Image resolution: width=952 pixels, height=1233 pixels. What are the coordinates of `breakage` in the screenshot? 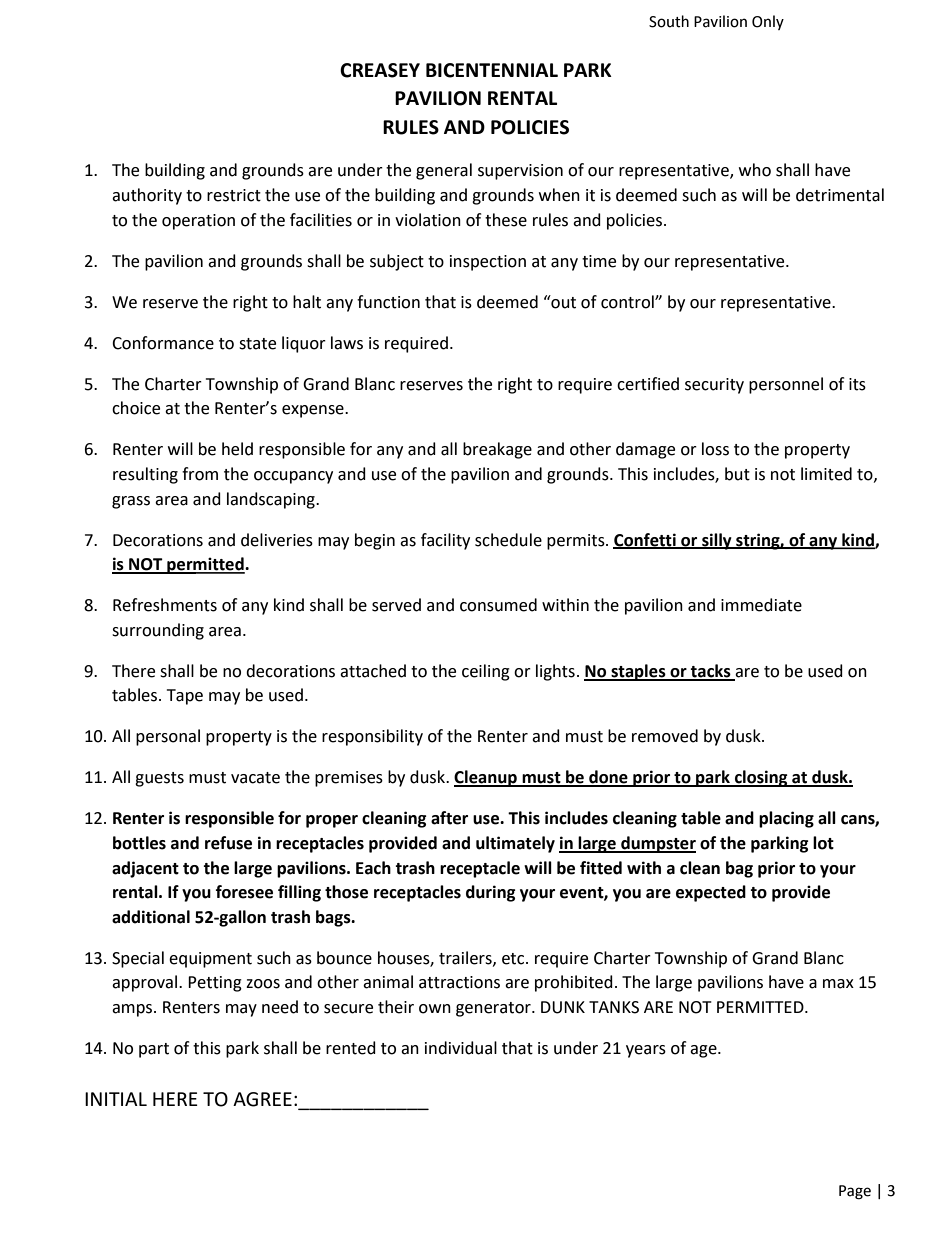 It's located at (497, 450).
